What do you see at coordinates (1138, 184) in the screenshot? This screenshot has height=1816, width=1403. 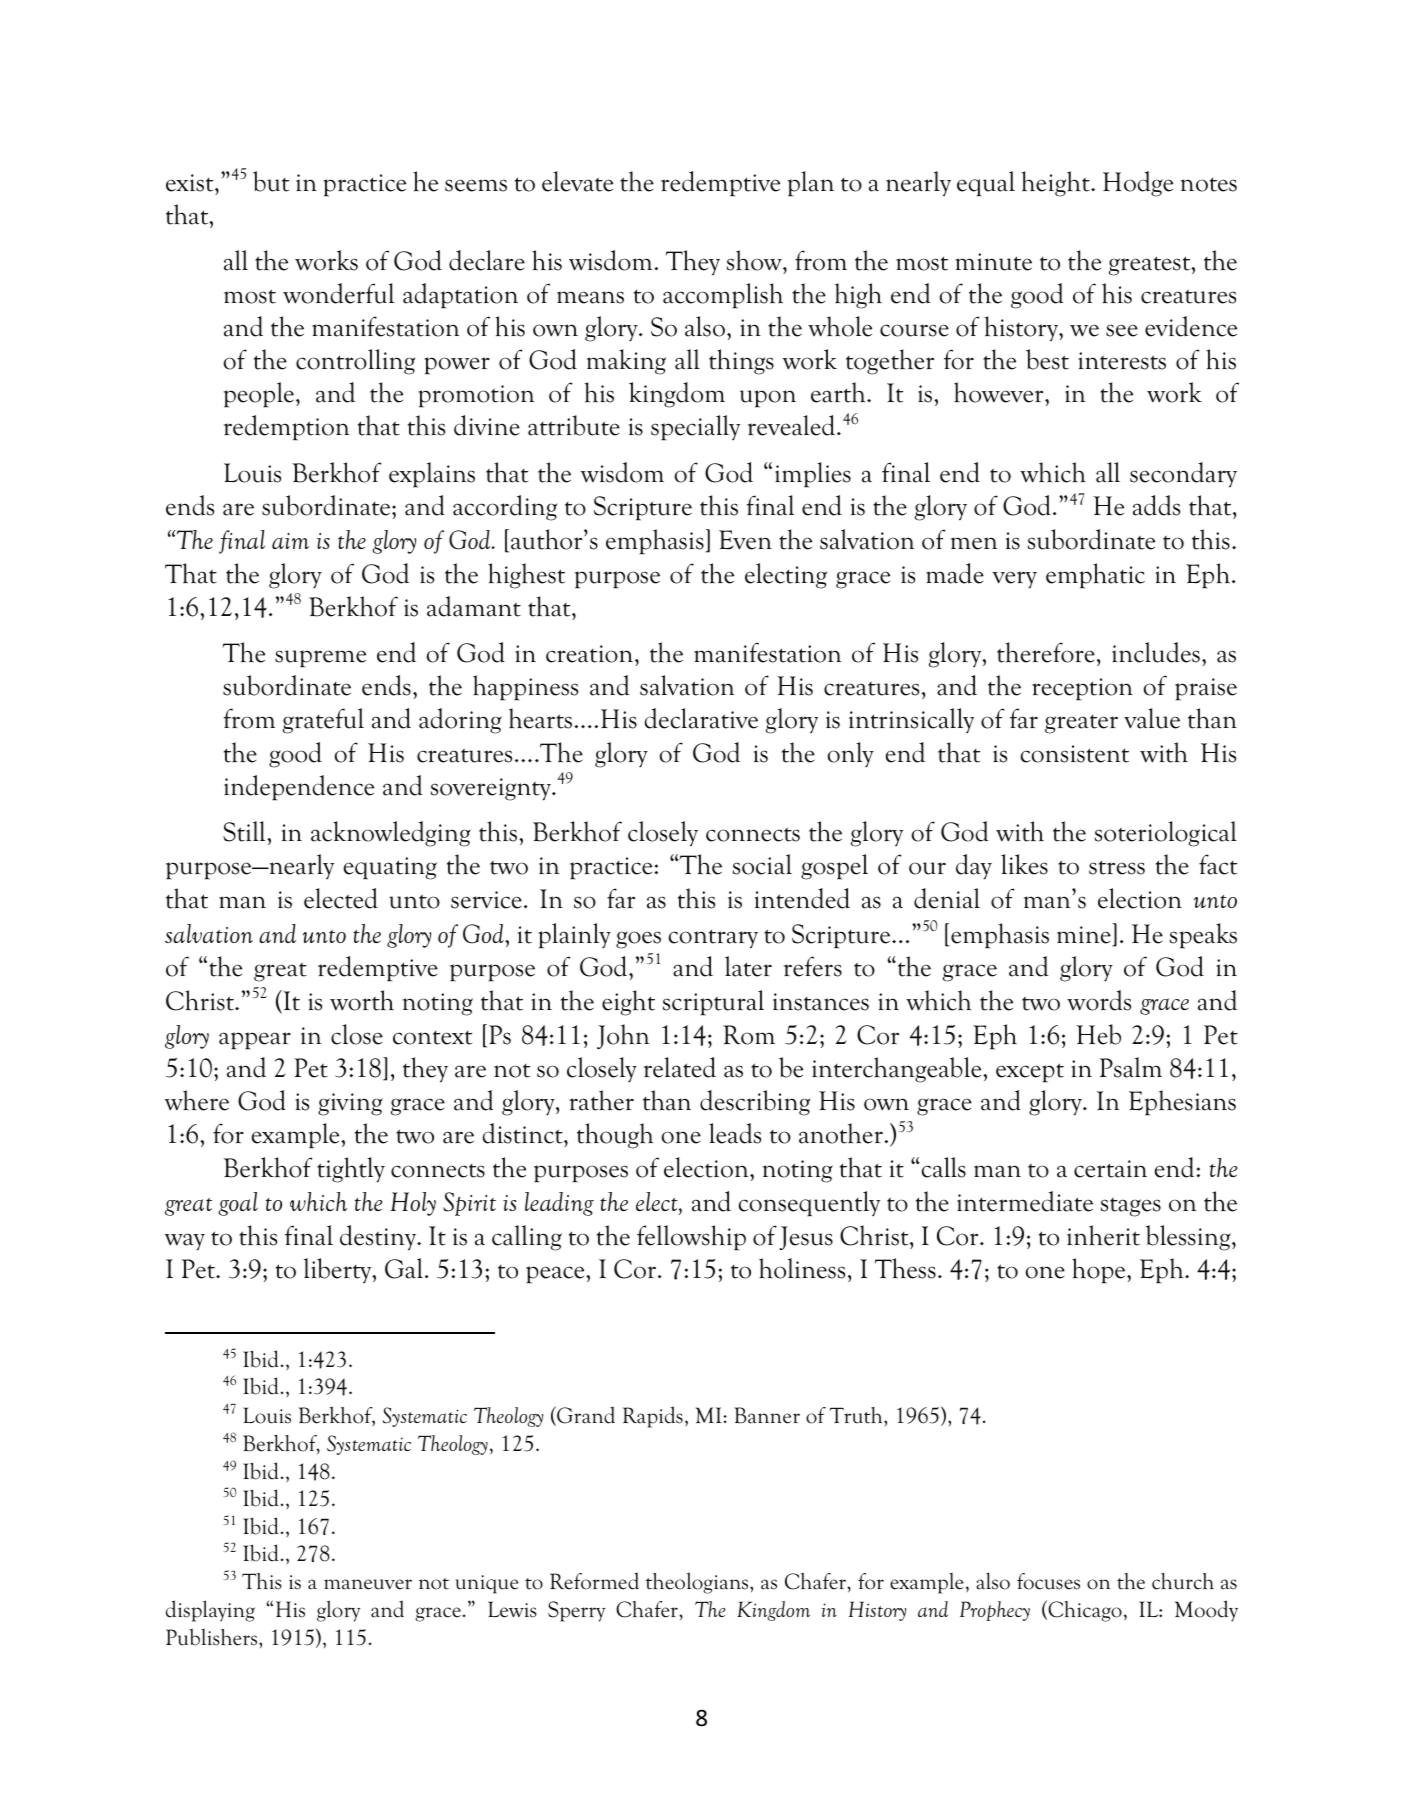 I see `Hodge` at bounding box center [1138, 184].
